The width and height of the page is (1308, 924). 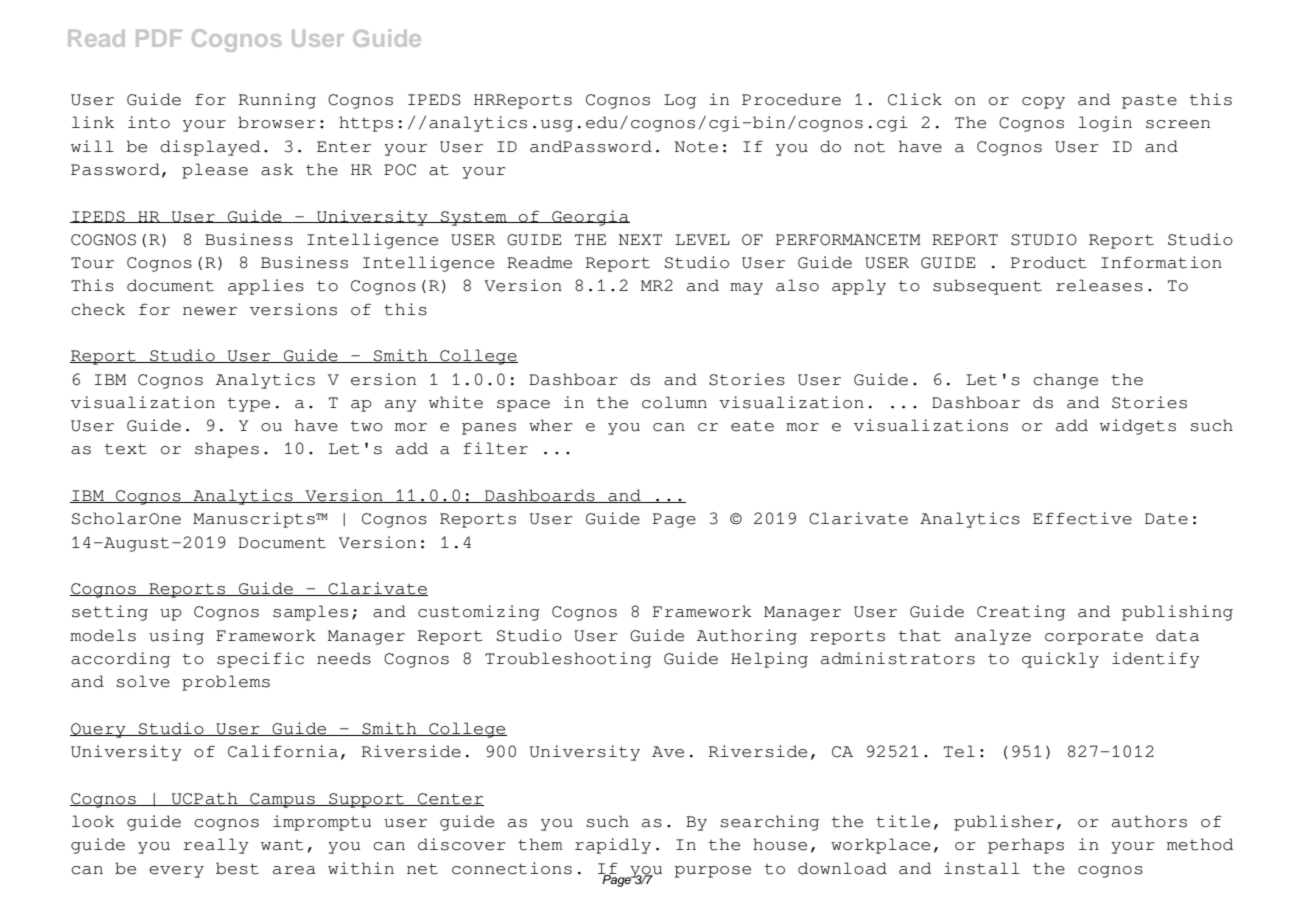 I want to click on PDF, so click(x=159, y=38).
